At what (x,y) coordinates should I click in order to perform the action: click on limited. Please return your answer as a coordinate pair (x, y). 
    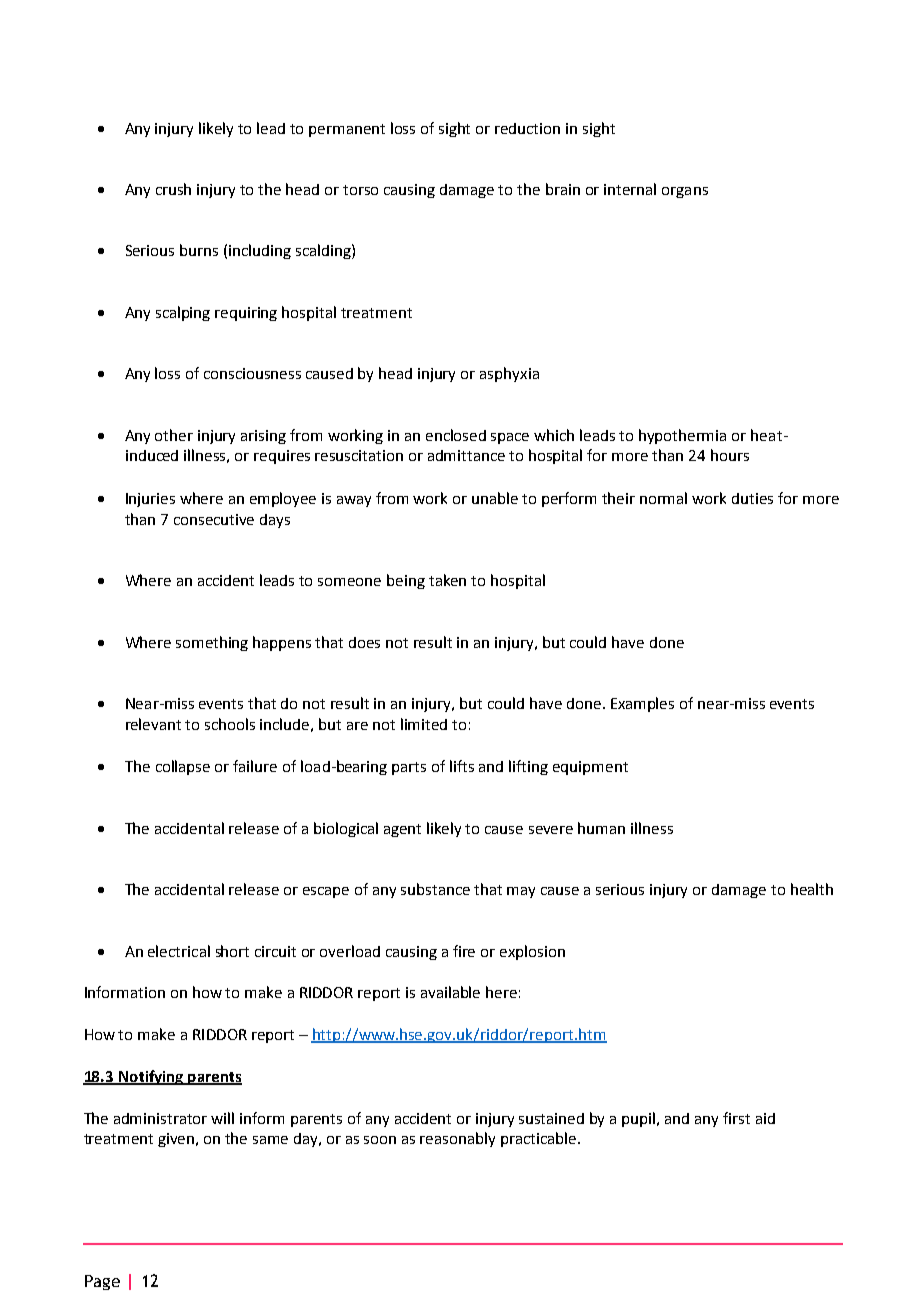
    Looking at the image, I should click on (424, 724).
